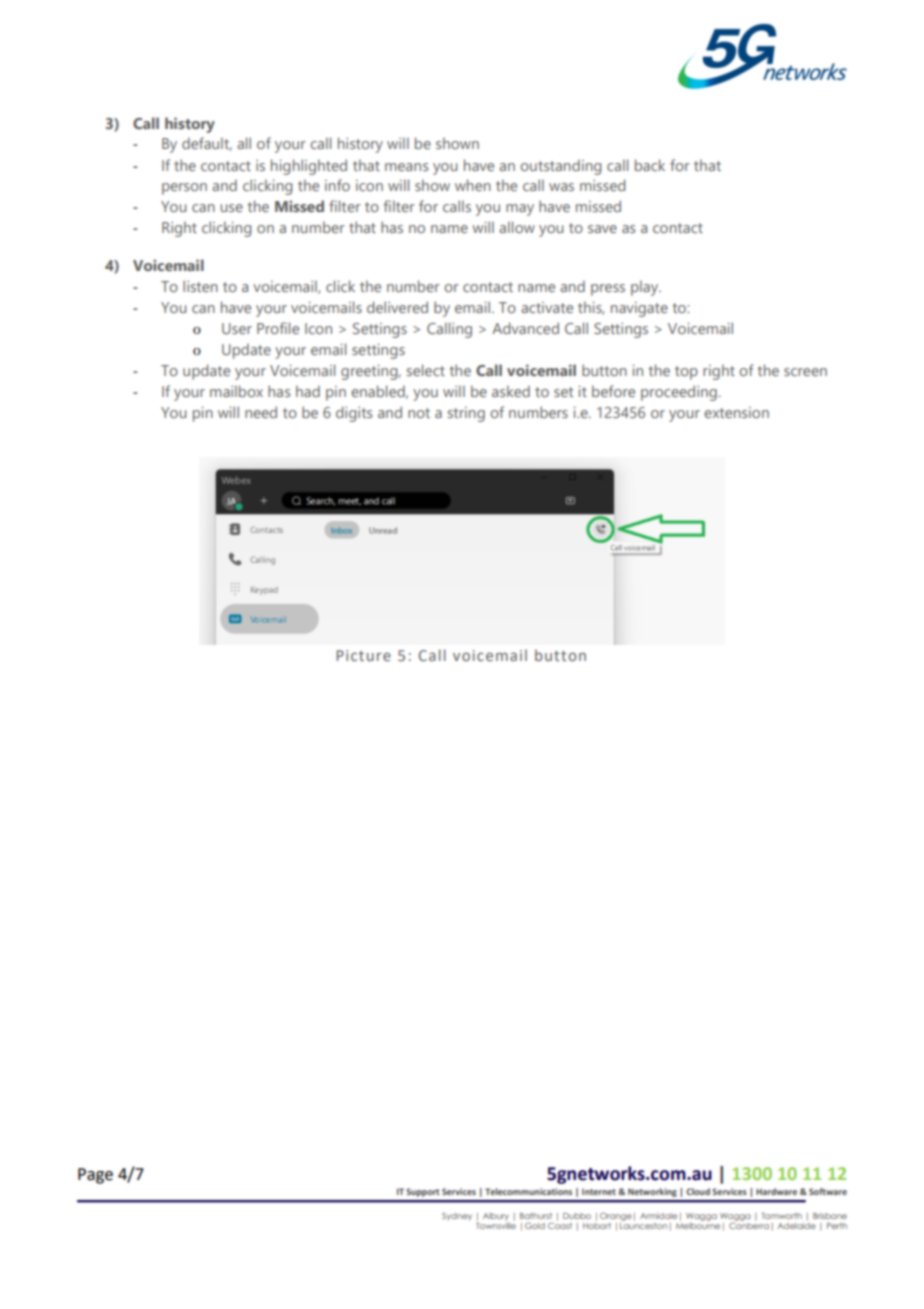 This screenshot has width=924, height=1309. I want to click on extension, so click(736, 412).
